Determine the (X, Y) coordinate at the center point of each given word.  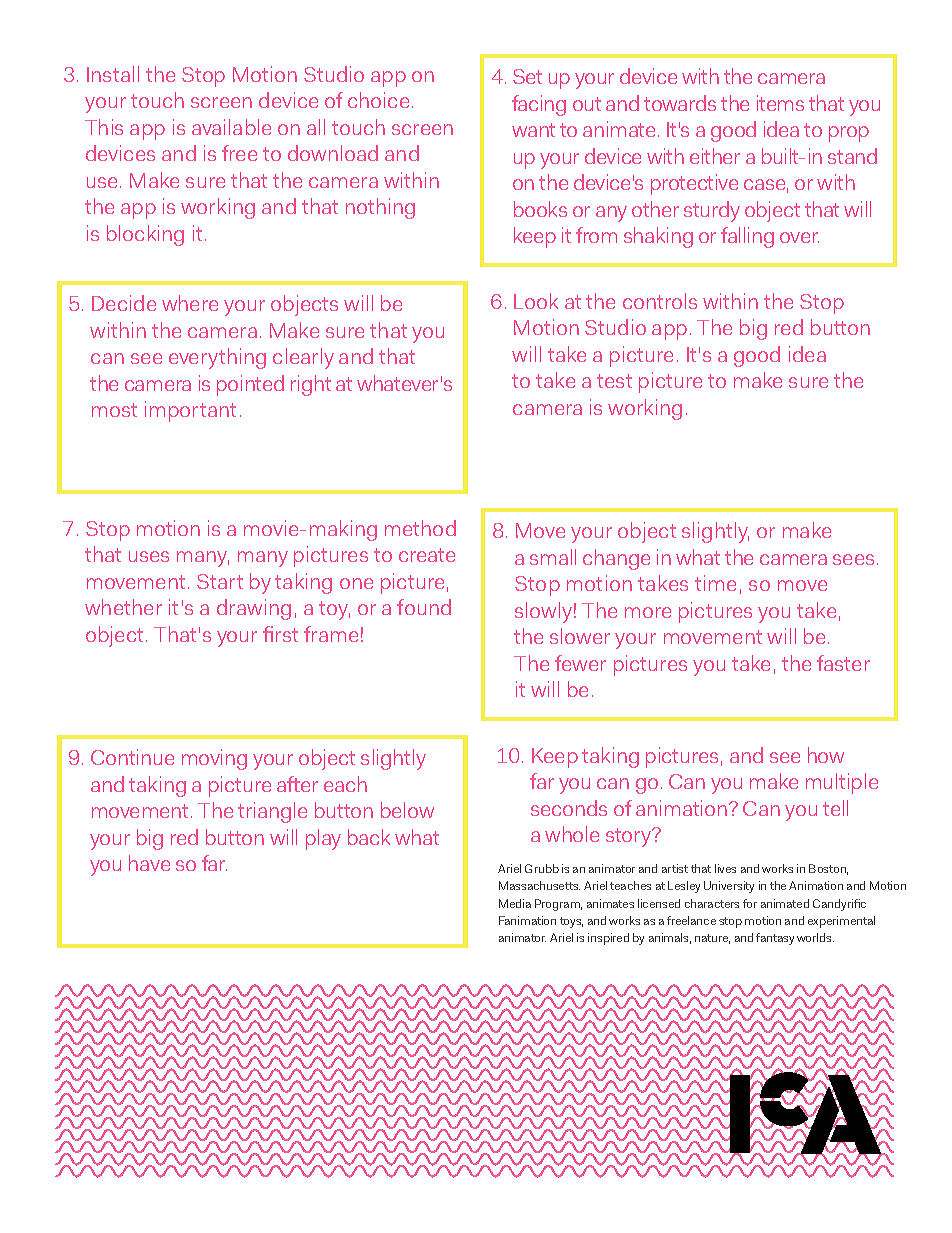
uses (149, 556)
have (149, 863)
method (420, 528)
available (231, 127)
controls (660, 301)
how (826, 755)
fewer (580, 663)
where (190, 303)
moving (214, 759)
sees (853, 559)
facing (539, 105)
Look (536, 301)
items (780, 103)
